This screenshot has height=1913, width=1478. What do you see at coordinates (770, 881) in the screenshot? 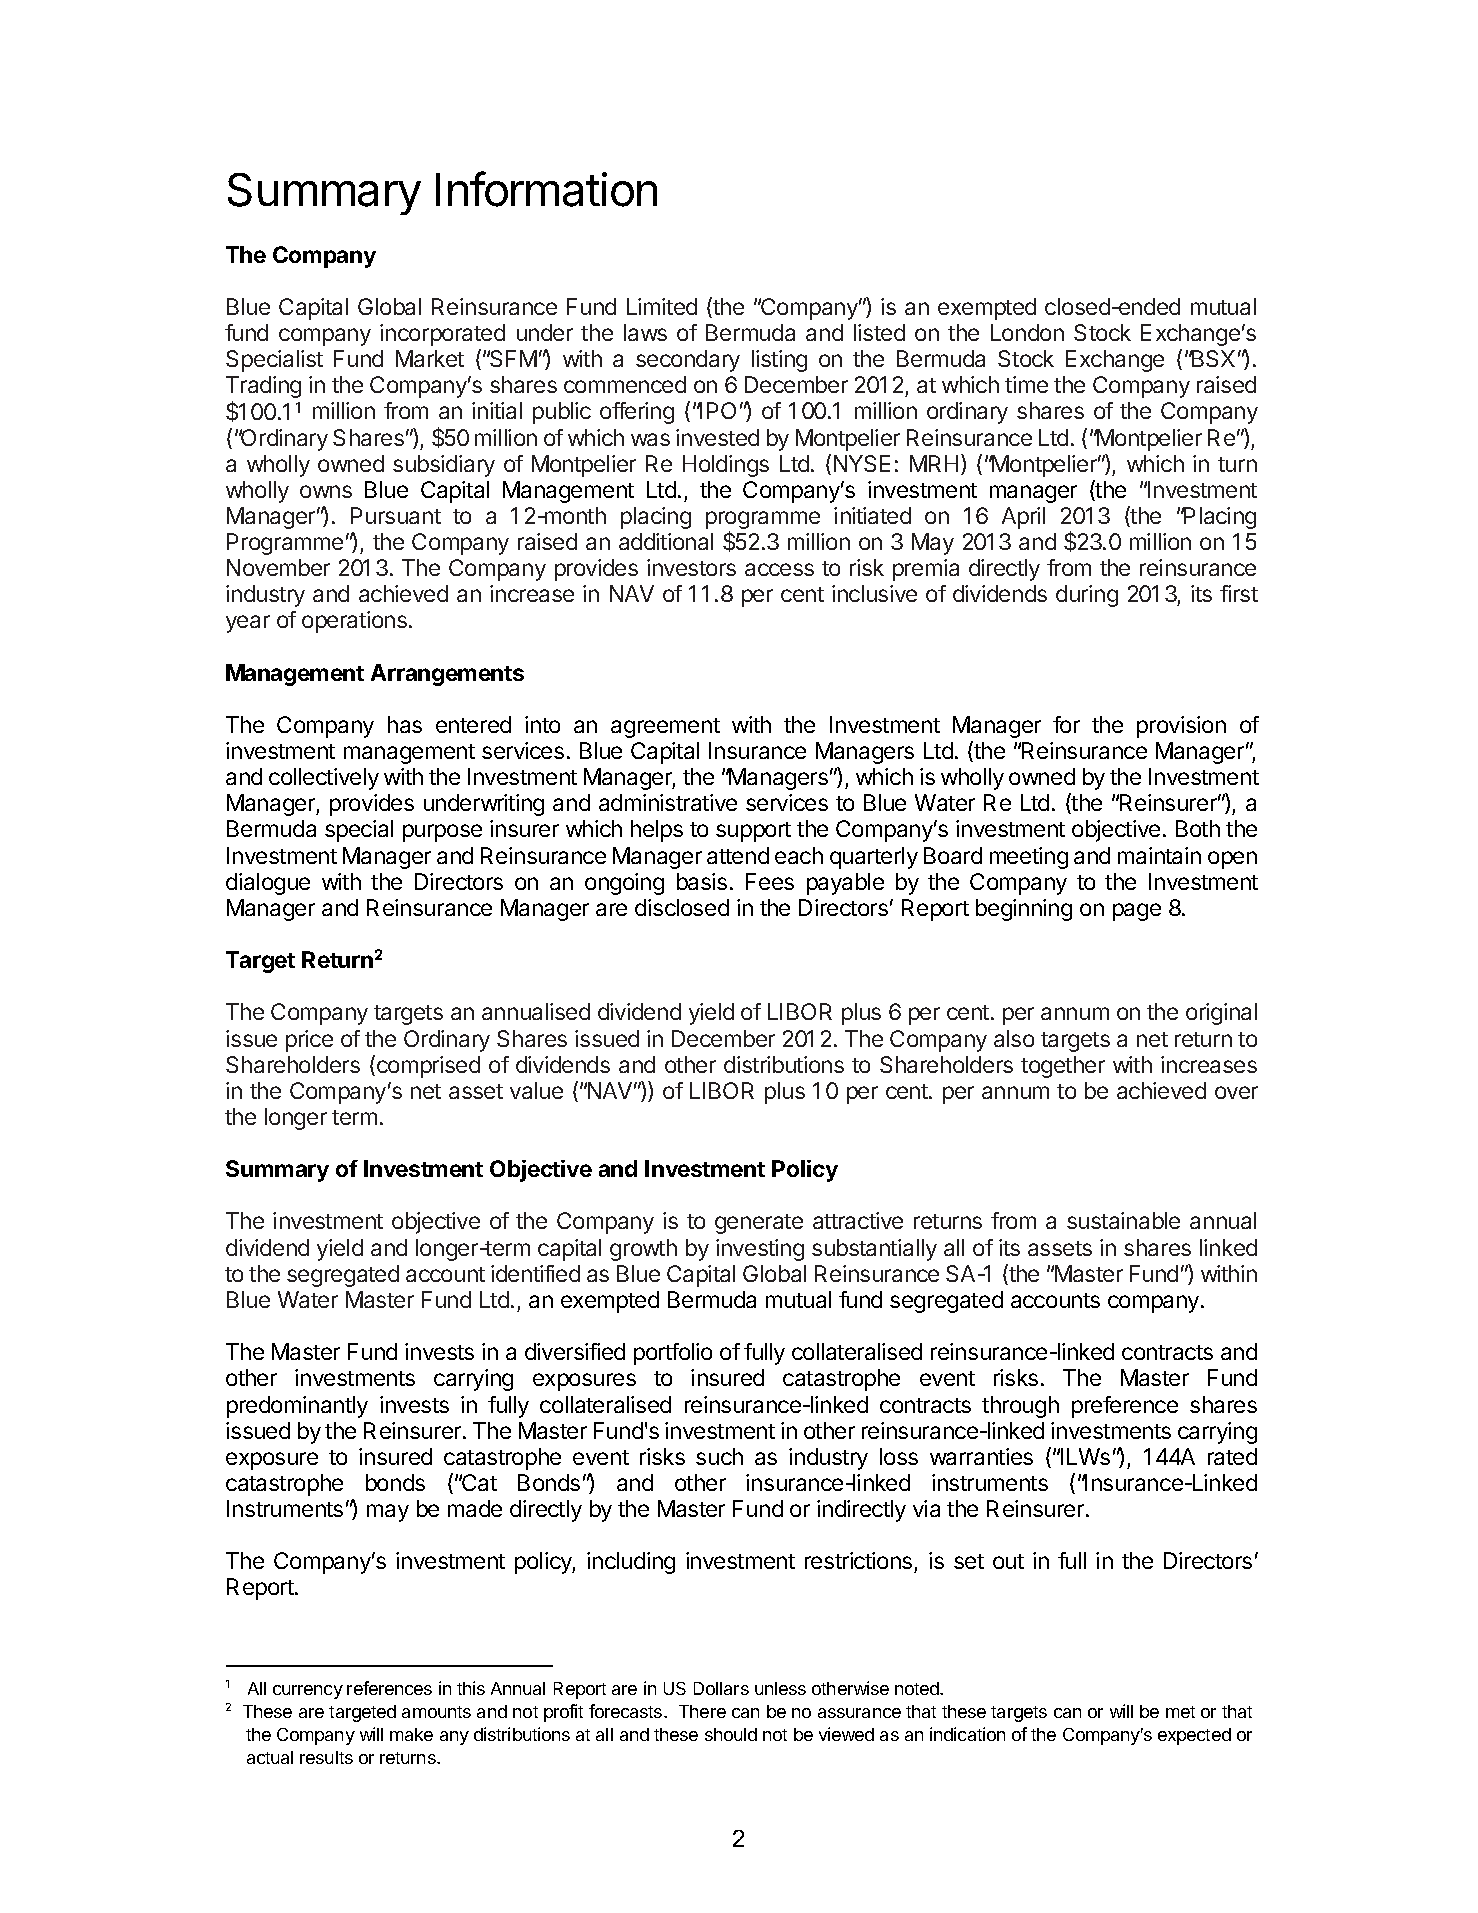
I see `Fees` at bounding box center [770, 881].
